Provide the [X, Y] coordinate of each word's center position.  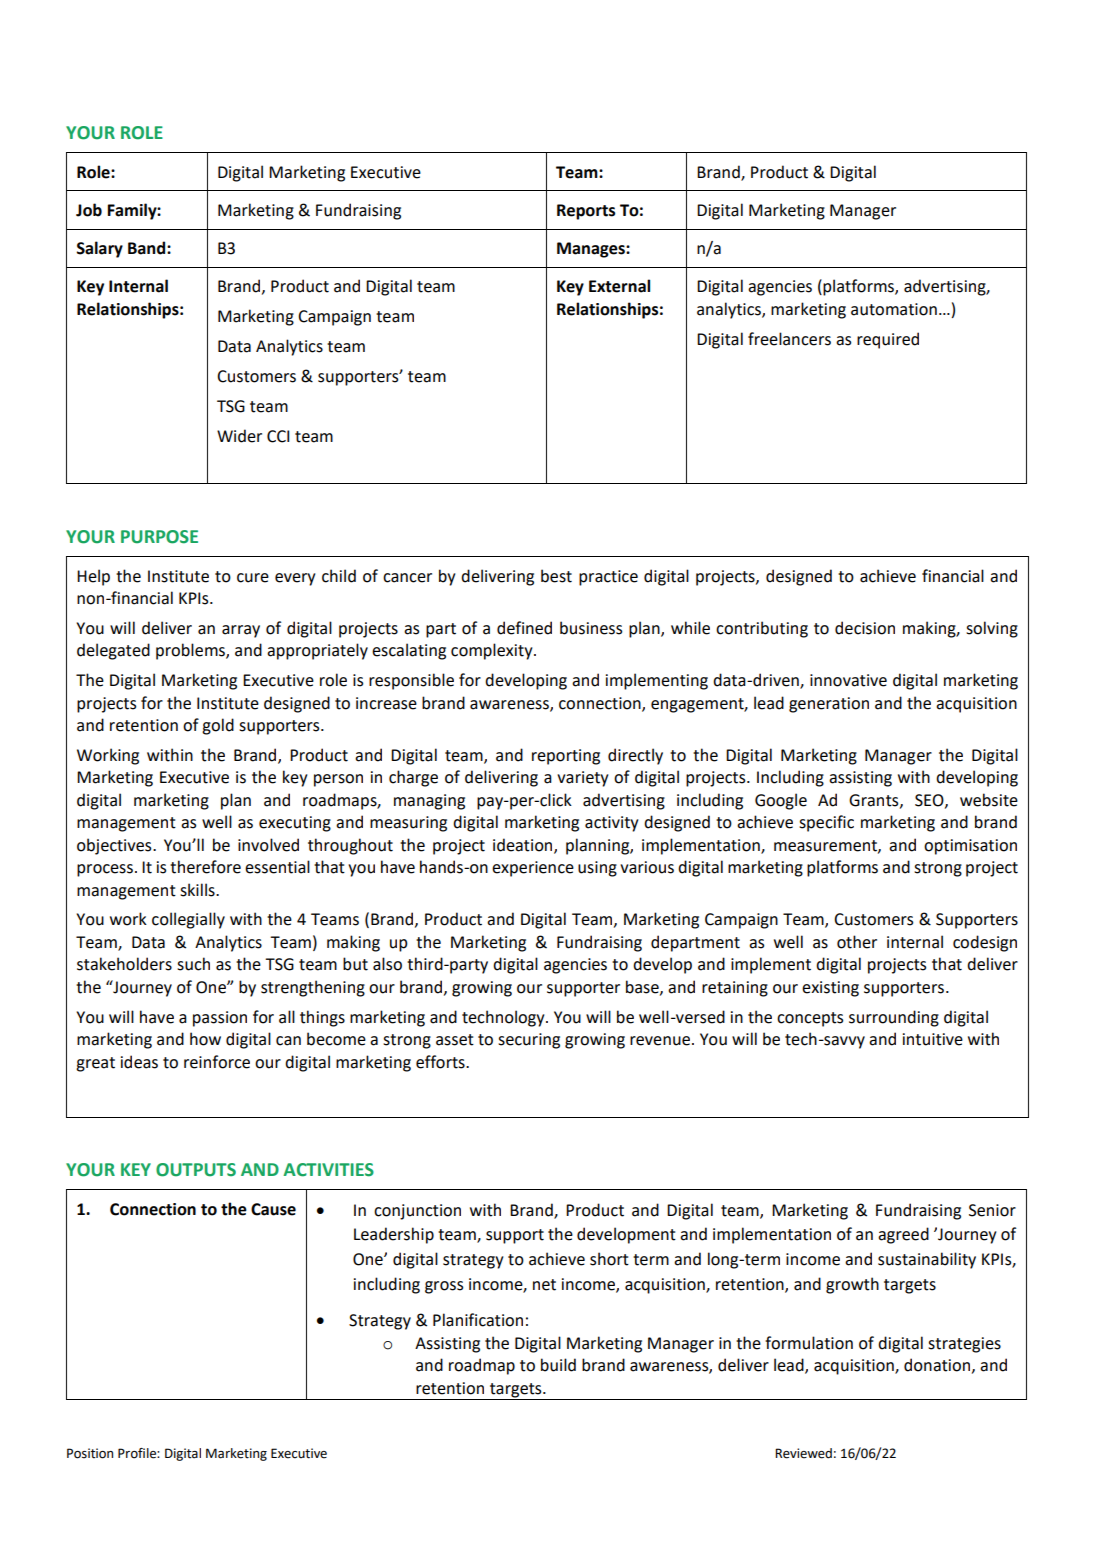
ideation [524, 845]
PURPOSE [159, 537]
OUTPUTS [196, 1170]
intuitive [933, 1039]
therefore [205, 867]
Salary [99, 249]
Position [90, 1453]
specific [826, 823]
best [556, 576]
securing [529, 1041]
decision [865, 628]
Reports [586, 212]
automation [894, 309]
